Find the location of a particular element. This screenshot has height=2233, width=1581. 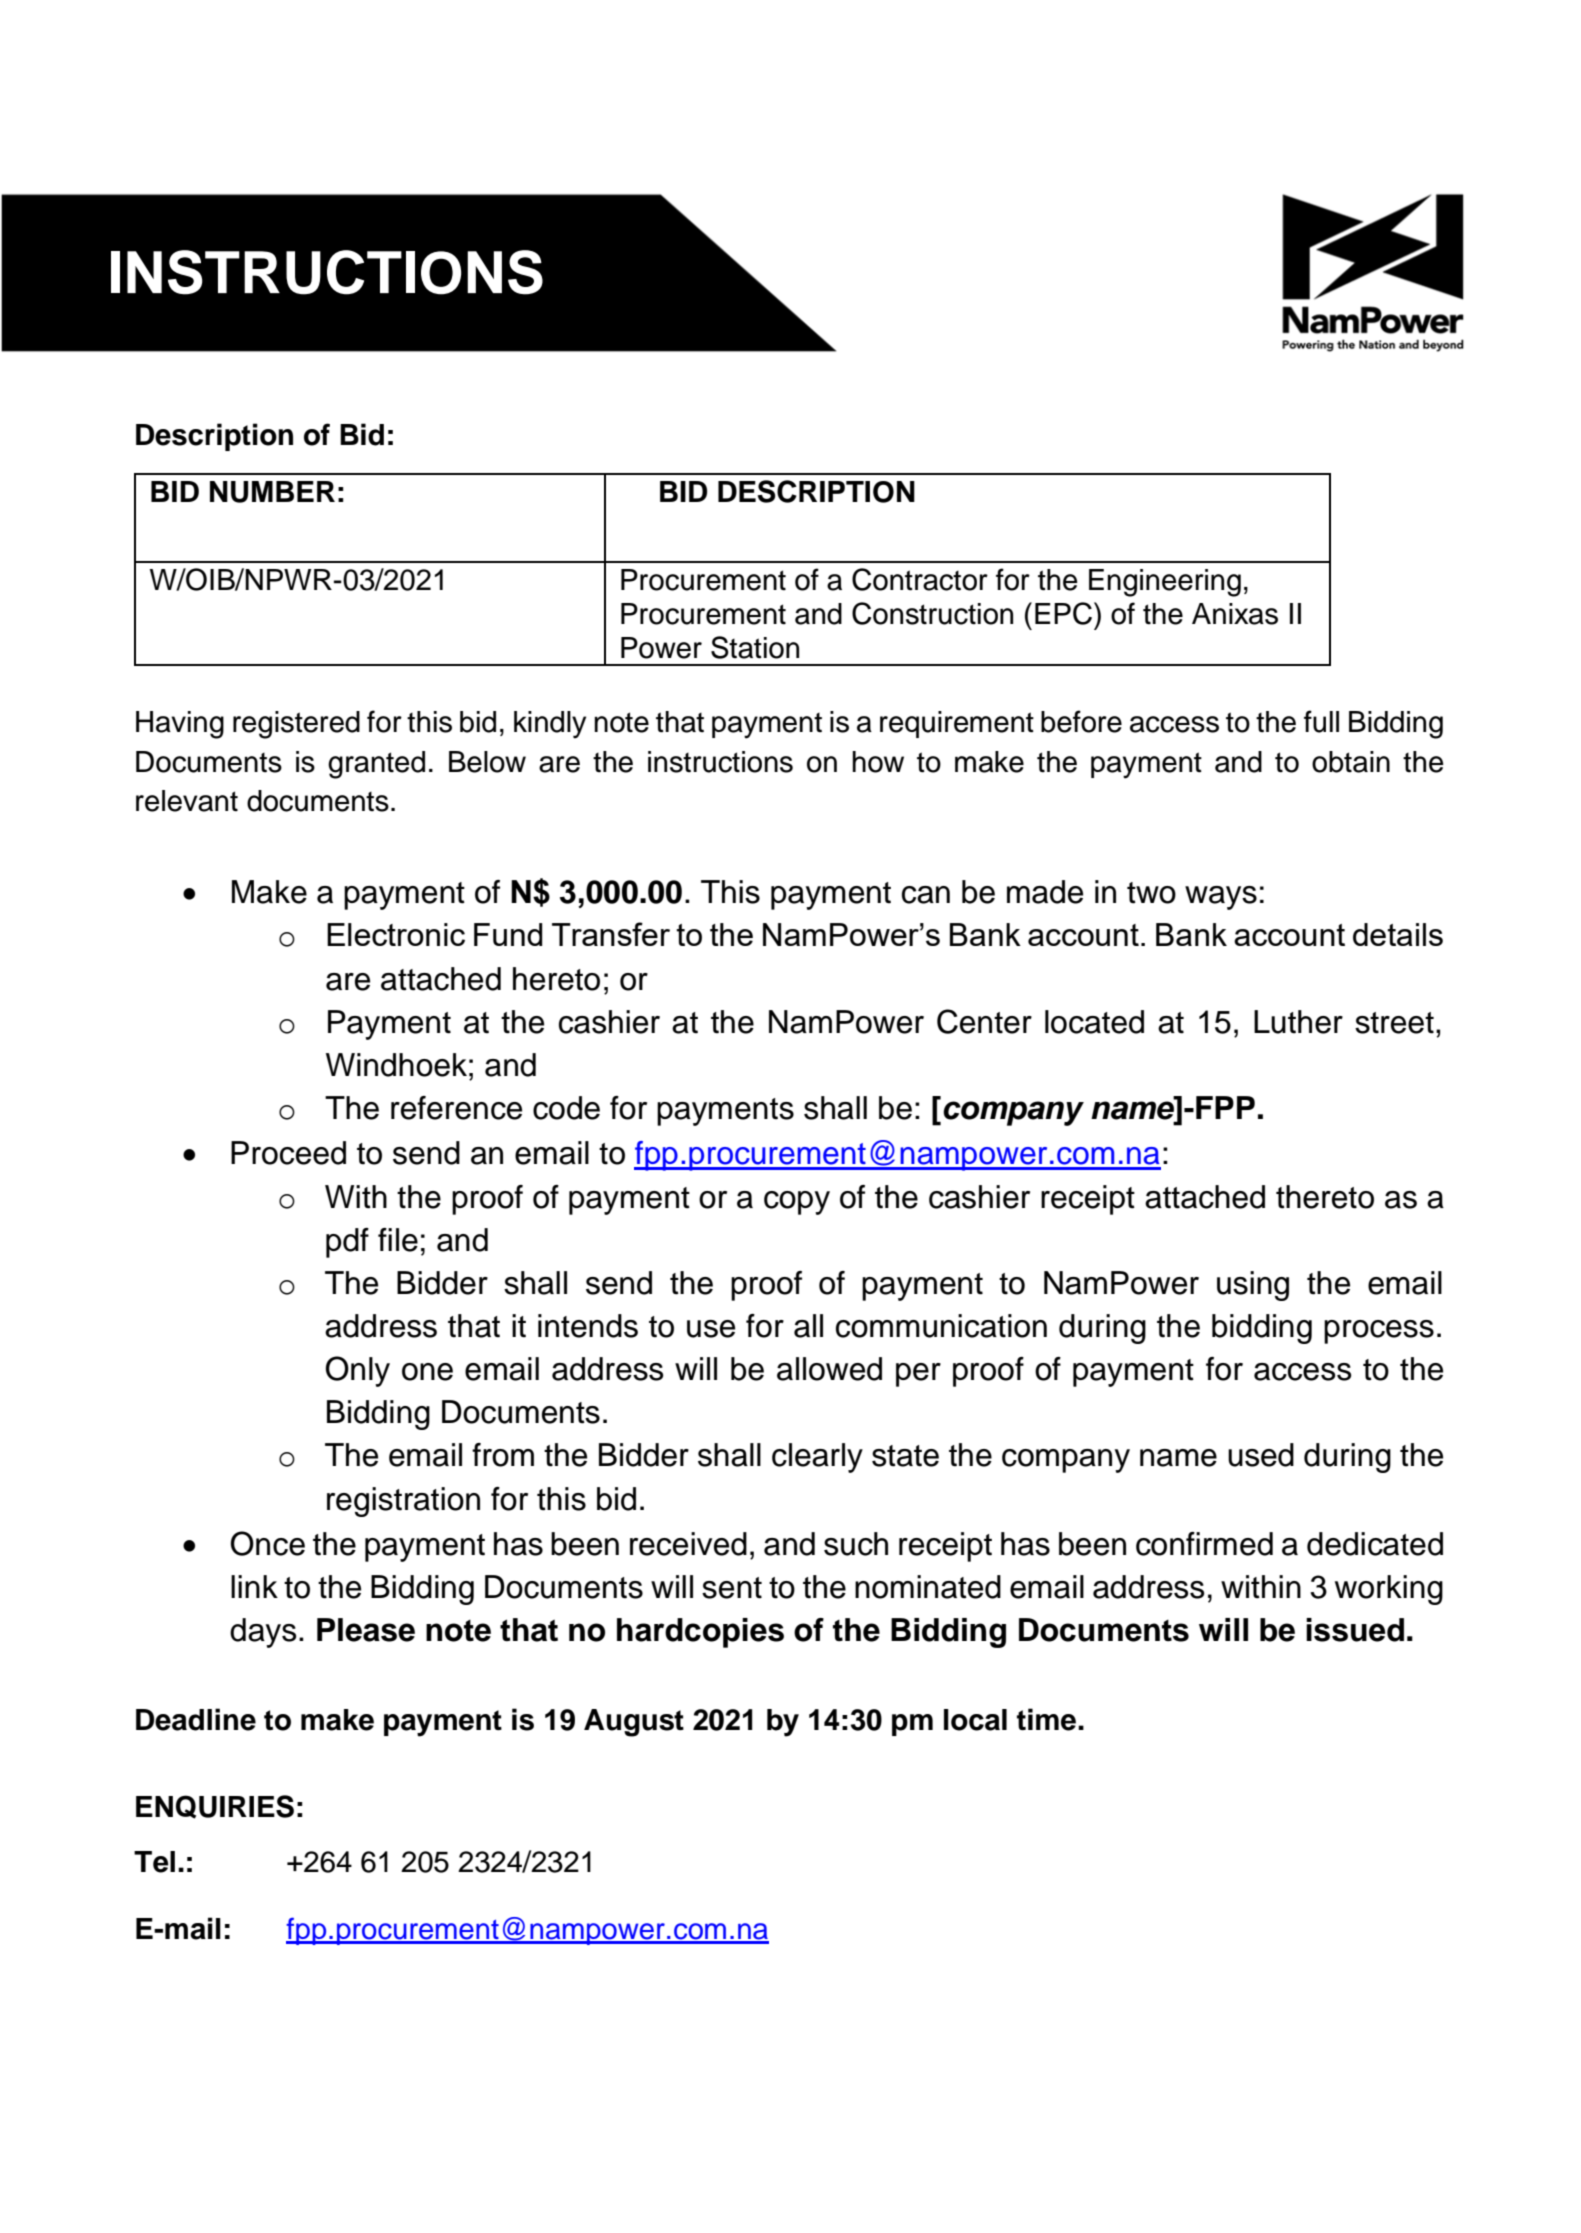

ENQUIRIES is located at coordinates (215, 1807).
